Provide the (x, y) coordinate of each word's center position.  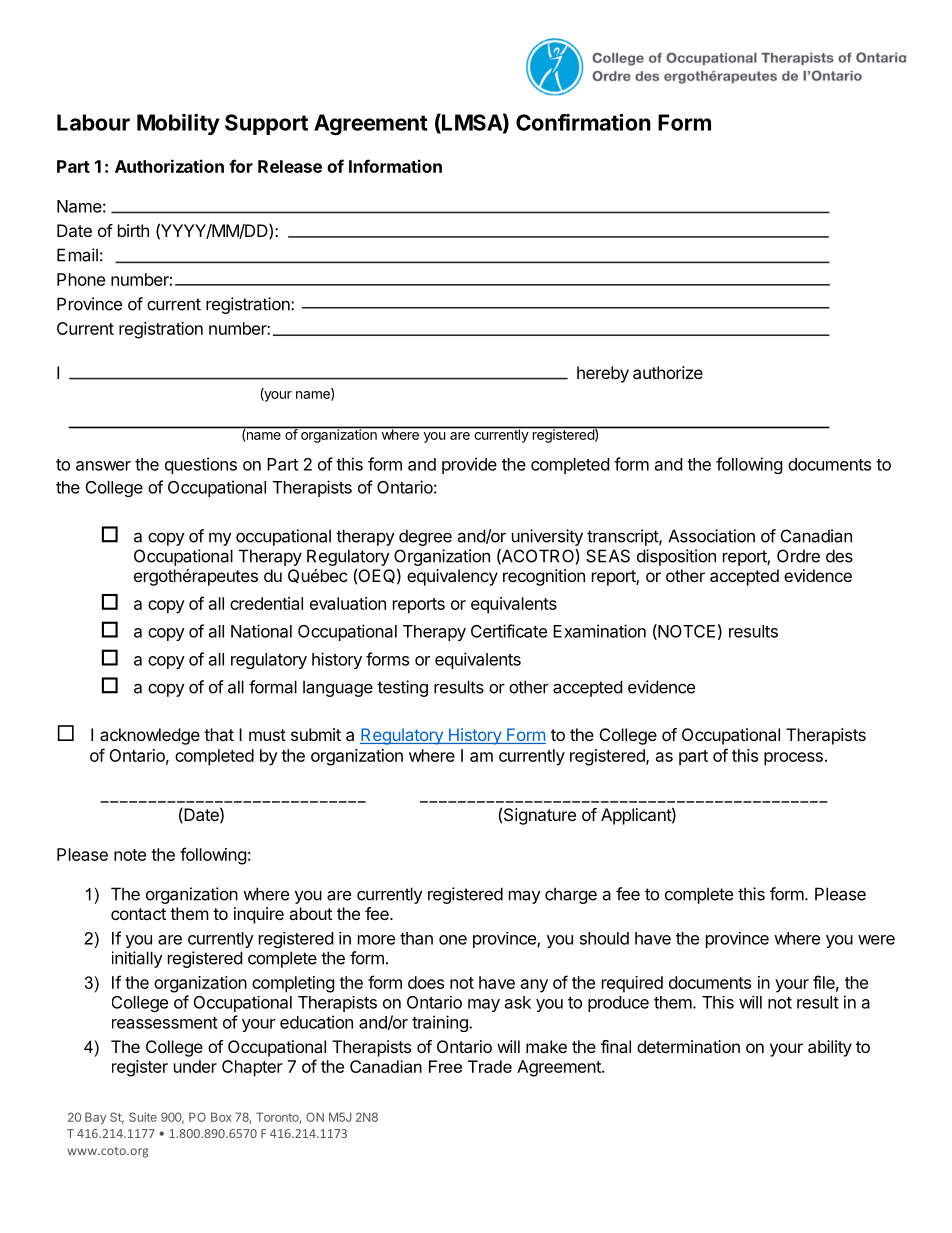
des (839, 556)
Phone (81, 279)
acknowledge (150, 736)
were (876, 940)
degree (425, 537)
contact (138, 914)
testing (402, 688)
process (793, 759)
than (416, 938)
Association (711, 536)
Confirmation (583, 122)
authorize (668, 372)
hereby (603, 374)
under (195, 1066)
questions (201, 465)
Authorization (169, 166)
